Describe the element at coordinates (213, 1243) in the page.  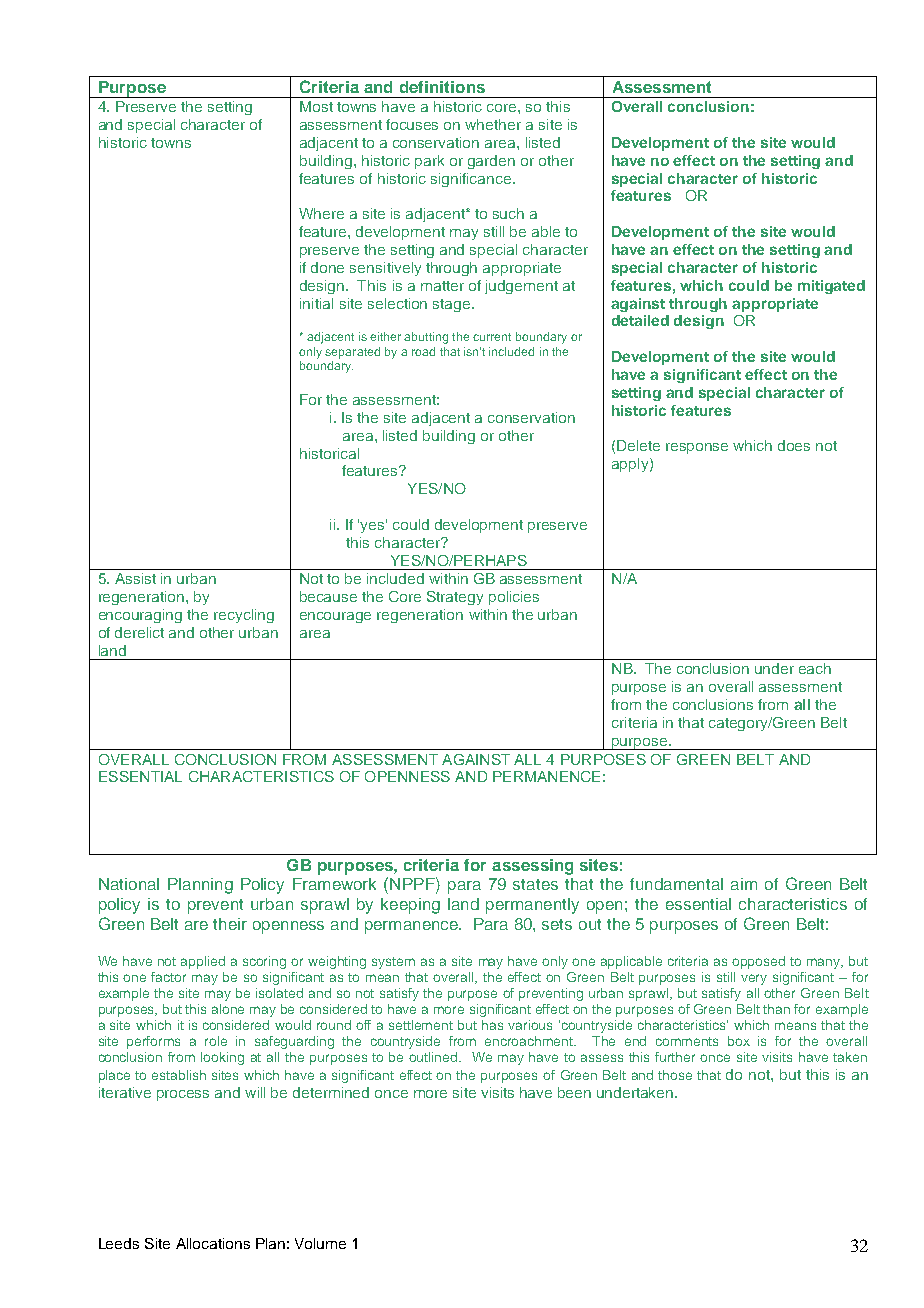
I see `Allocations` at that location.
